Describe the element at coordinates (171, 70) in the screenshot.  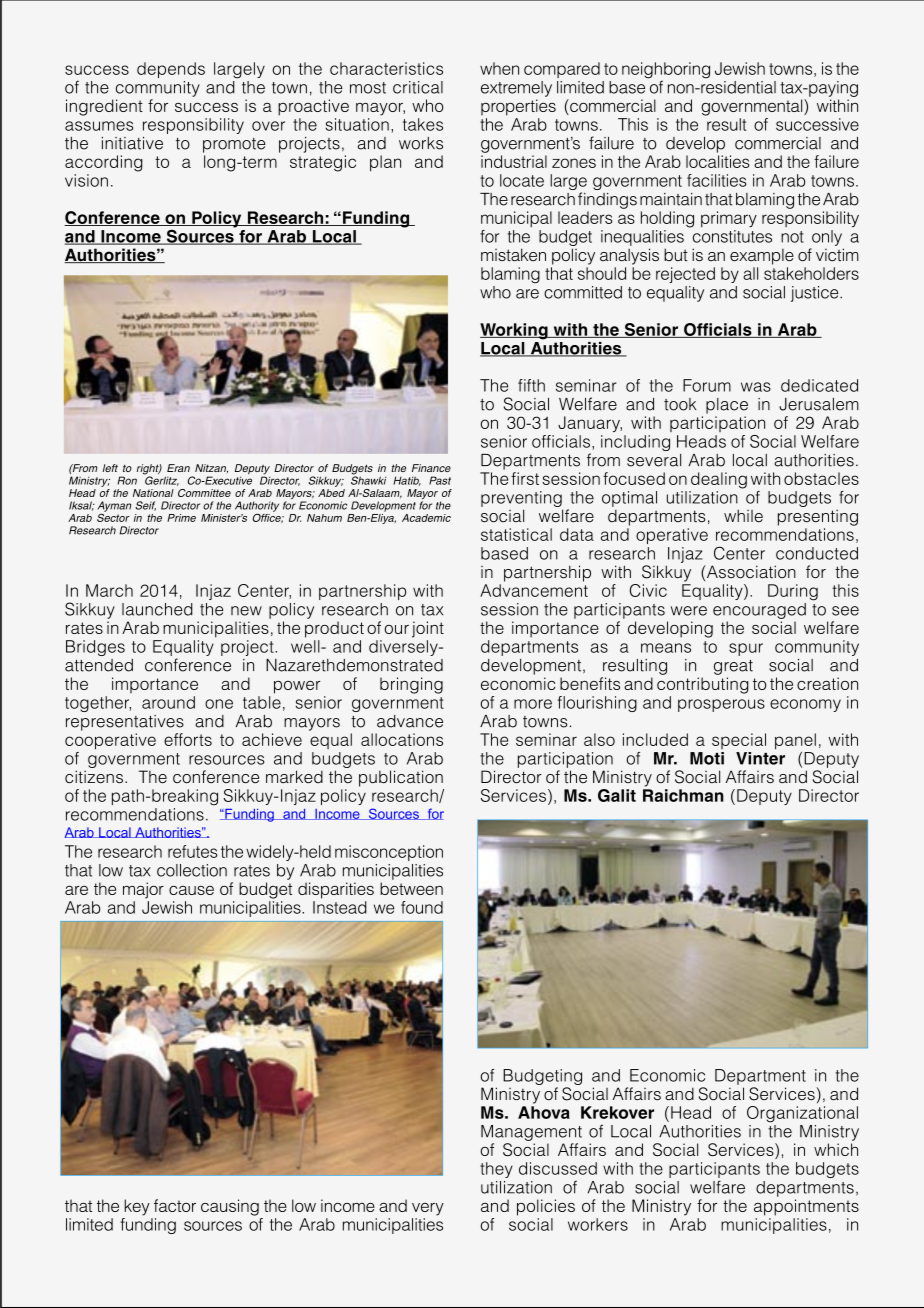
I see `depends` at that location.
